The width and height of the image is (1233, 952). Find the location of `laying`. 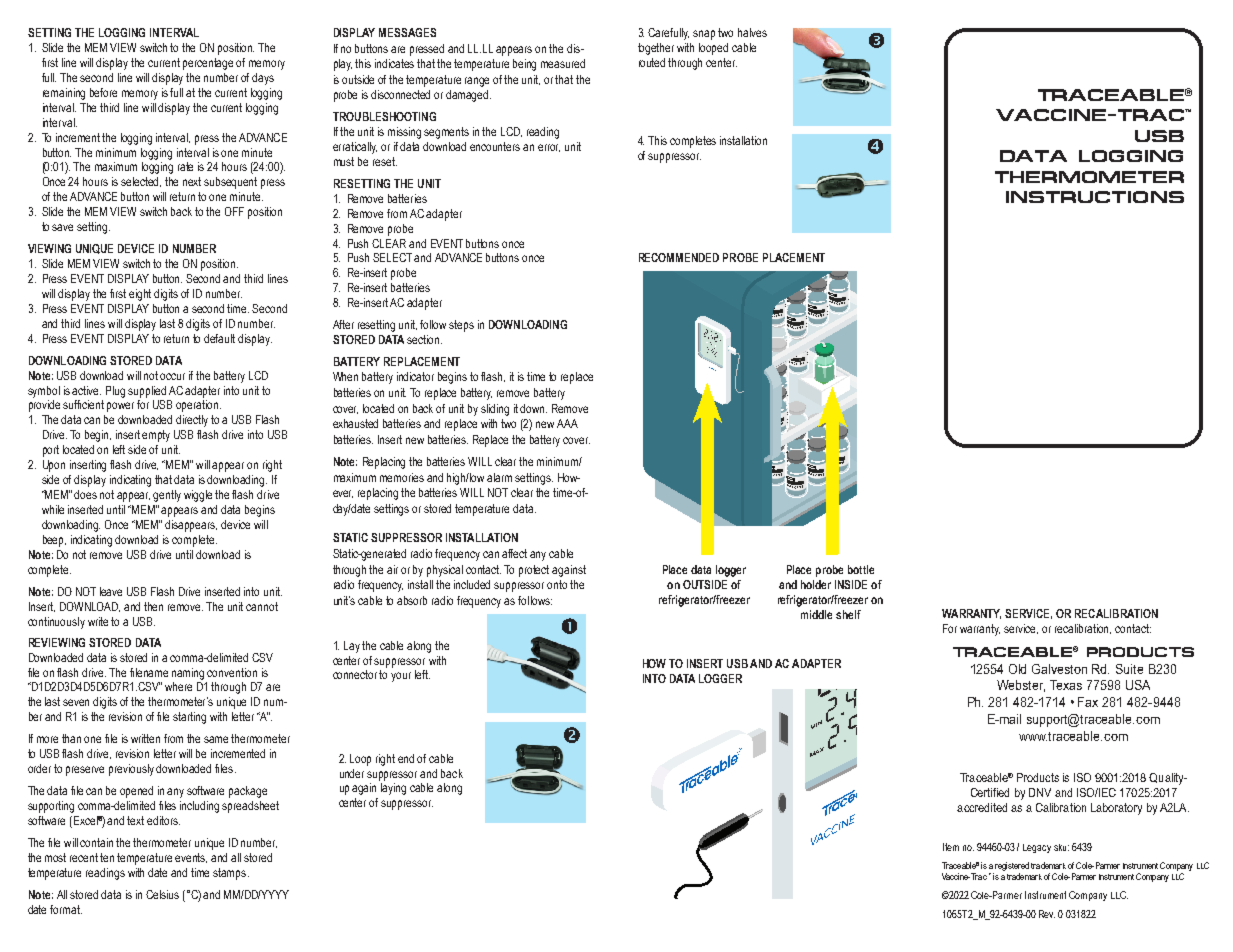

laying is located at coordinates (393, 789).
